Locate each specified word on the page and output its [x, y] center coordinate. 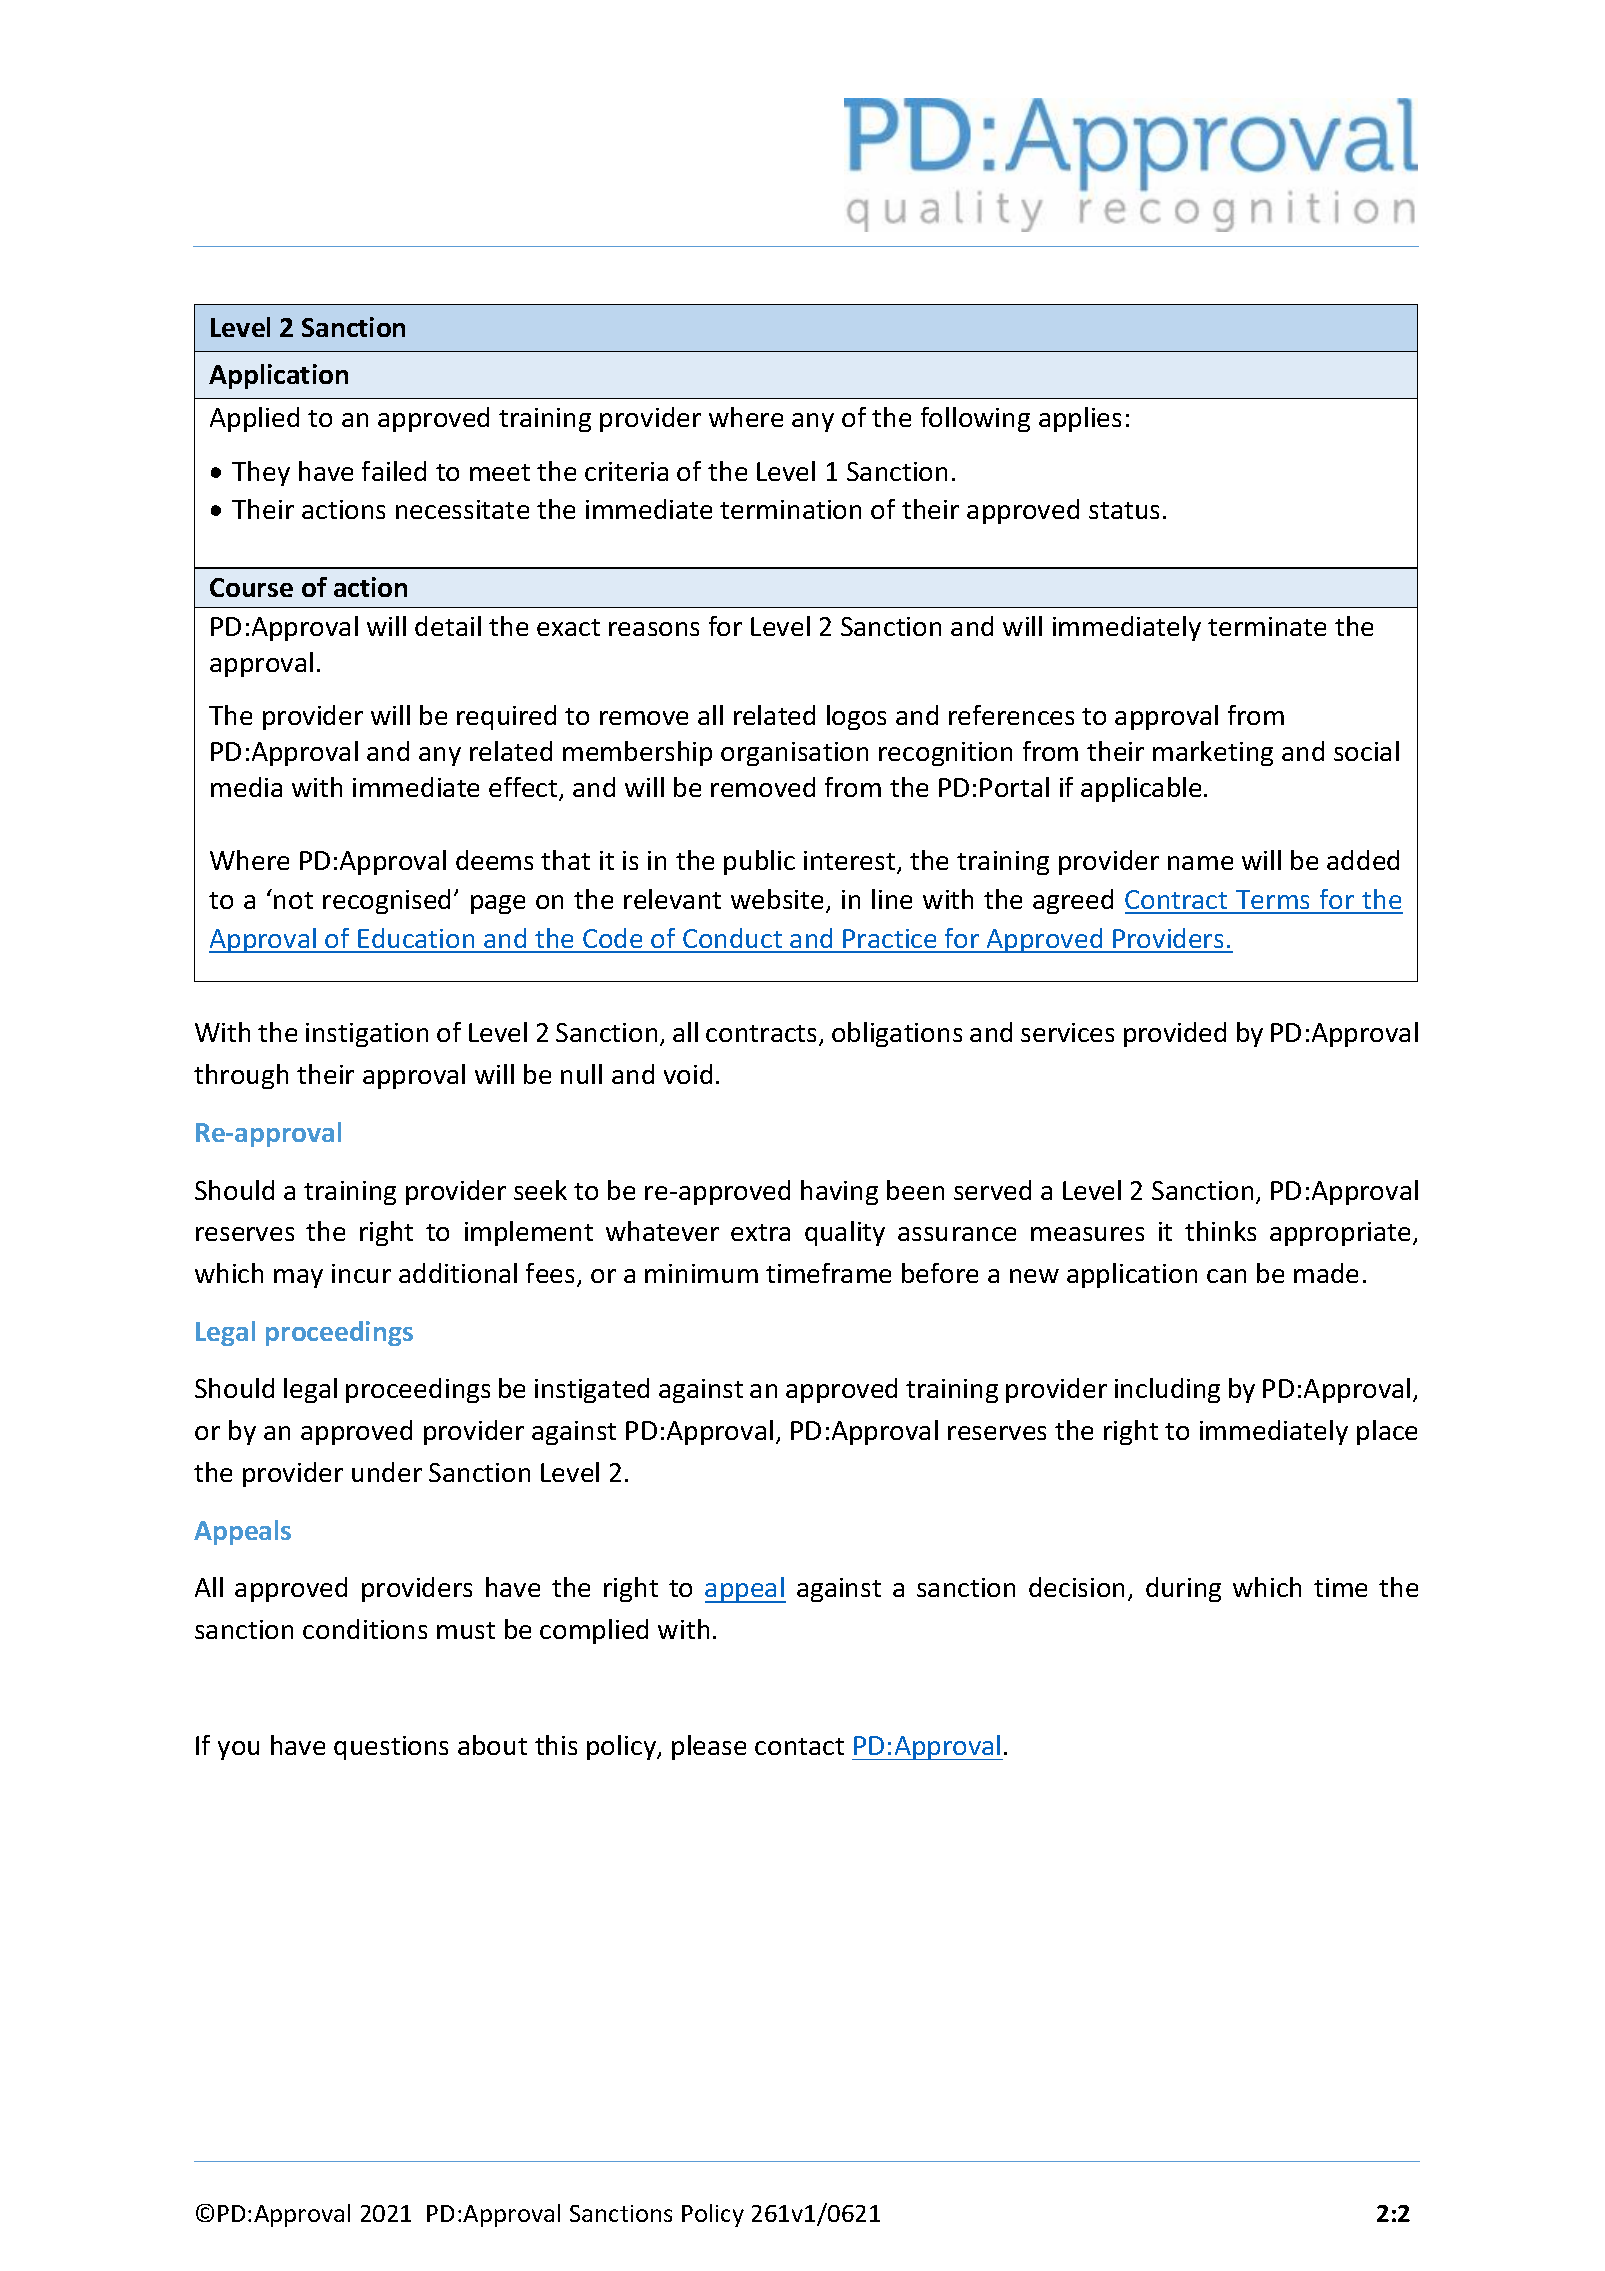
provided [1175, 1034]
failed [394, 471]
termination [790, 509]
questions [391, 1748]
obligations [897, 1034]
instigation [367, 1035]
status [1124, 510]
